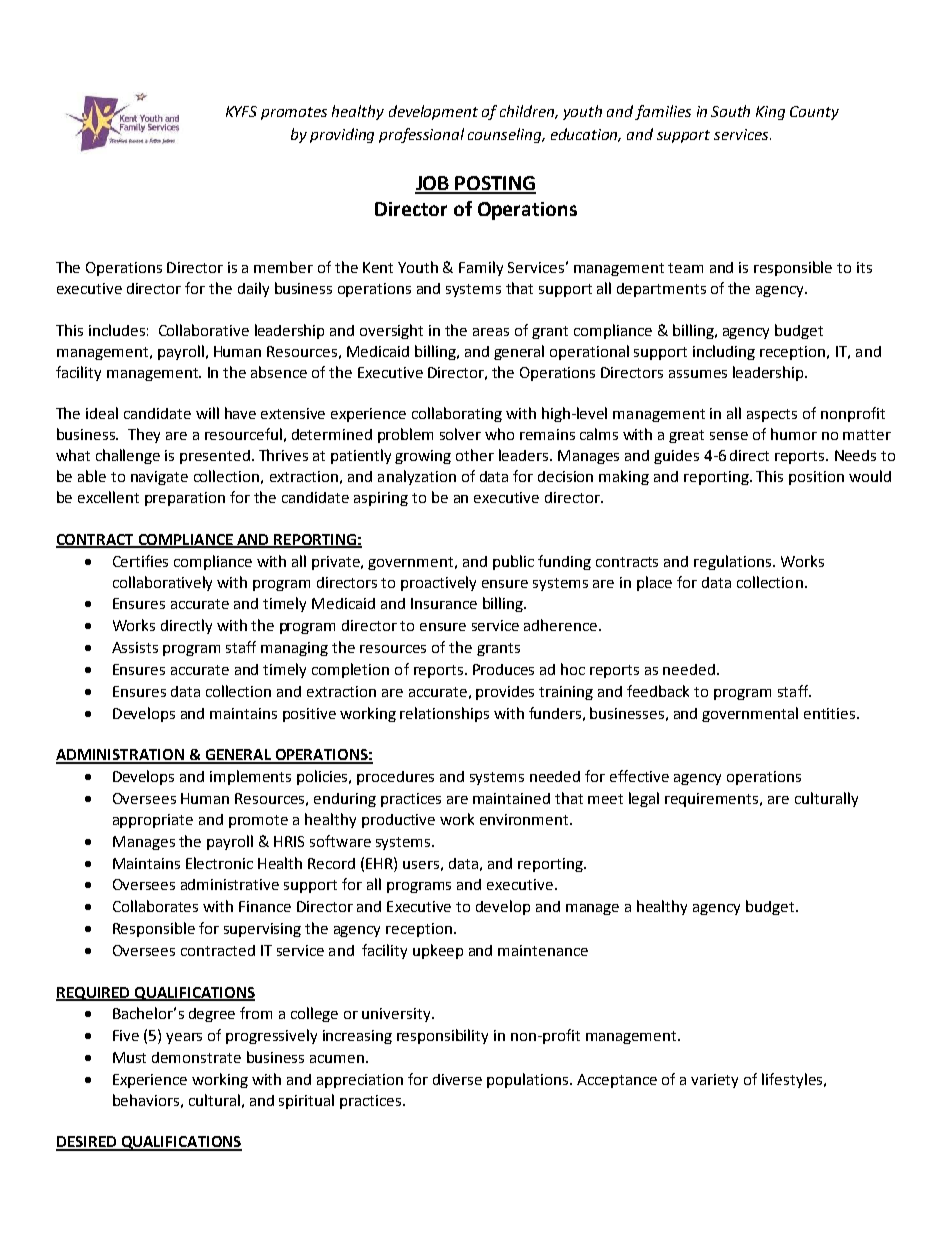 This image has height=1233, width=952. Describe the element at coordinates (513, 562) in the image. I see `public` at that location.
